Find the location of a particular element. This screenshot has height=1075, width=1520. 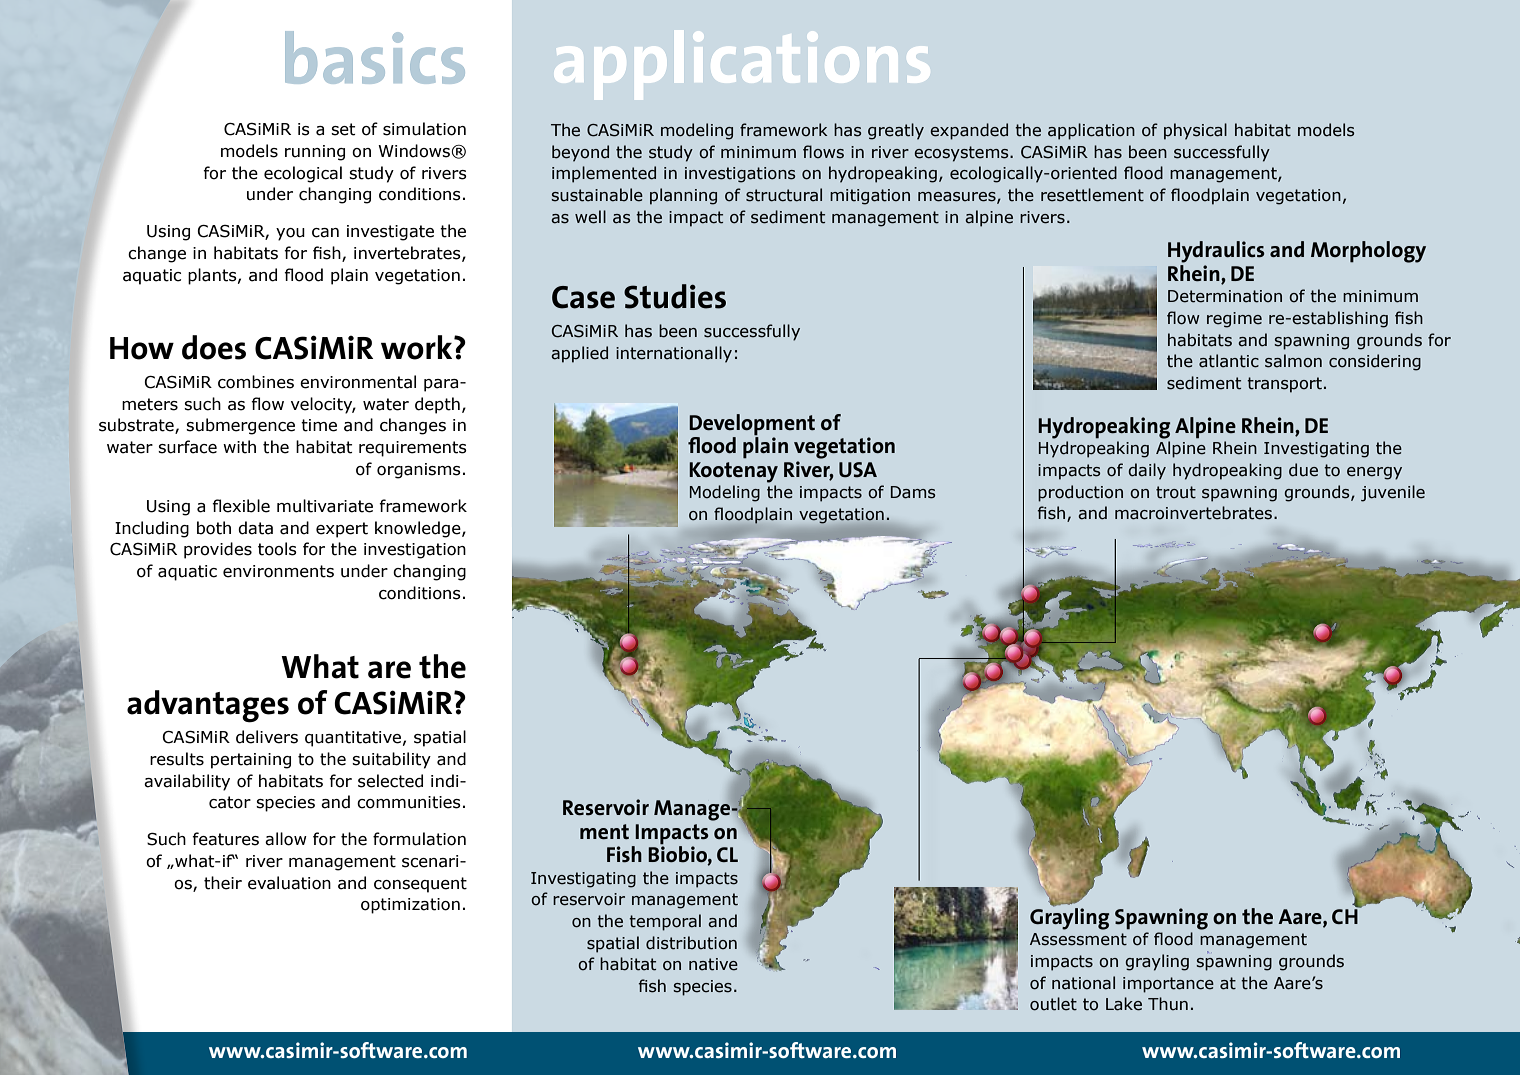

transport is located at coordinates (1284, 385).
